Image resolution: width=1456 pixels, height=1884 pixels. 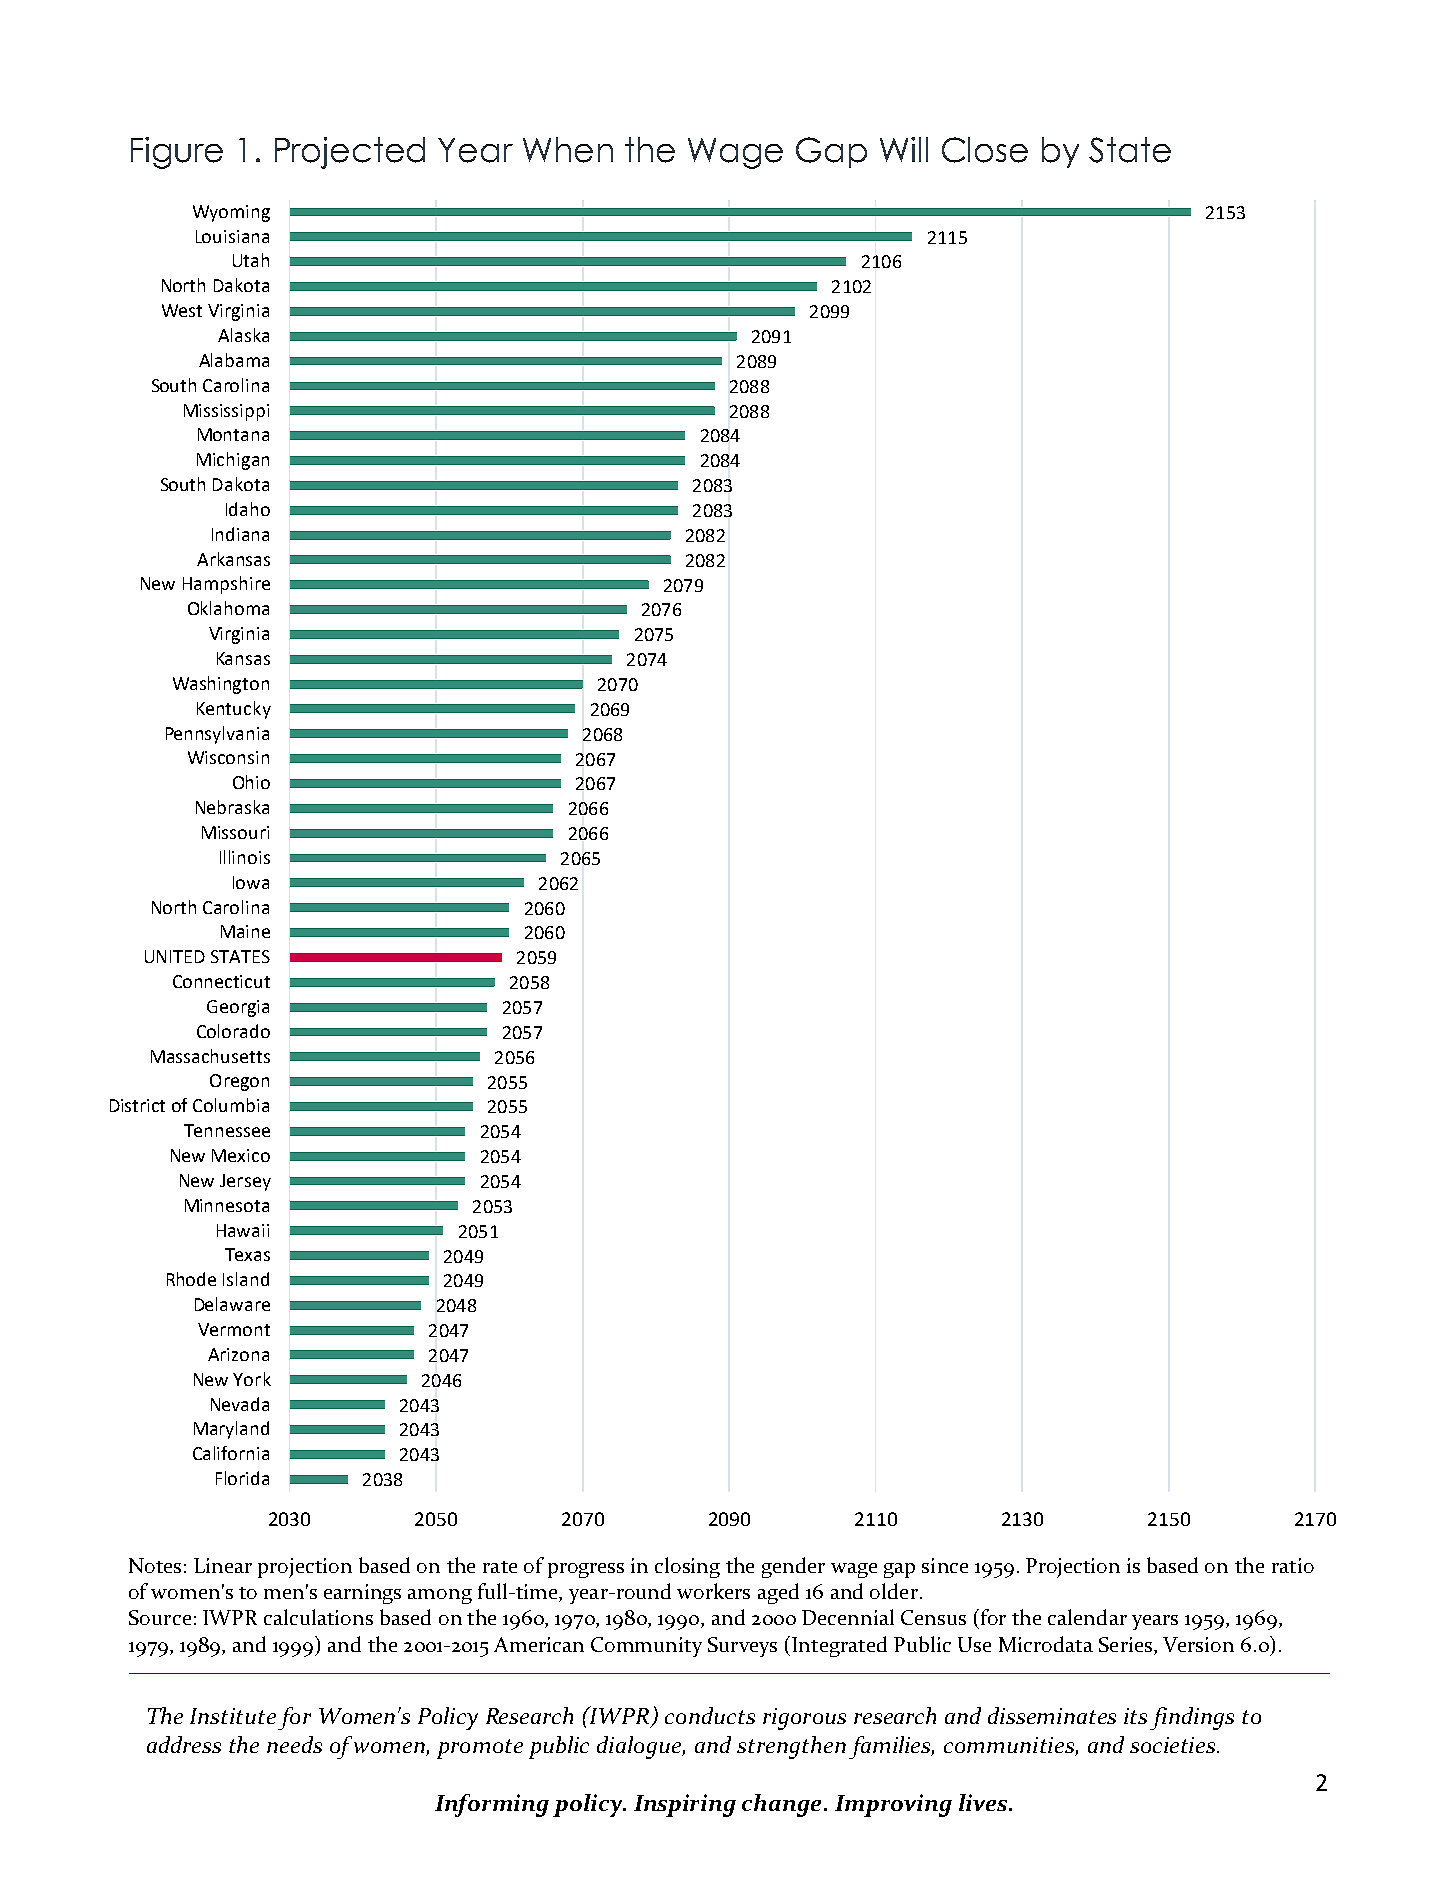 What do you see at coordinates (235, 832) in the document?
I see `Missouri` at bounding box center [235, 832].
